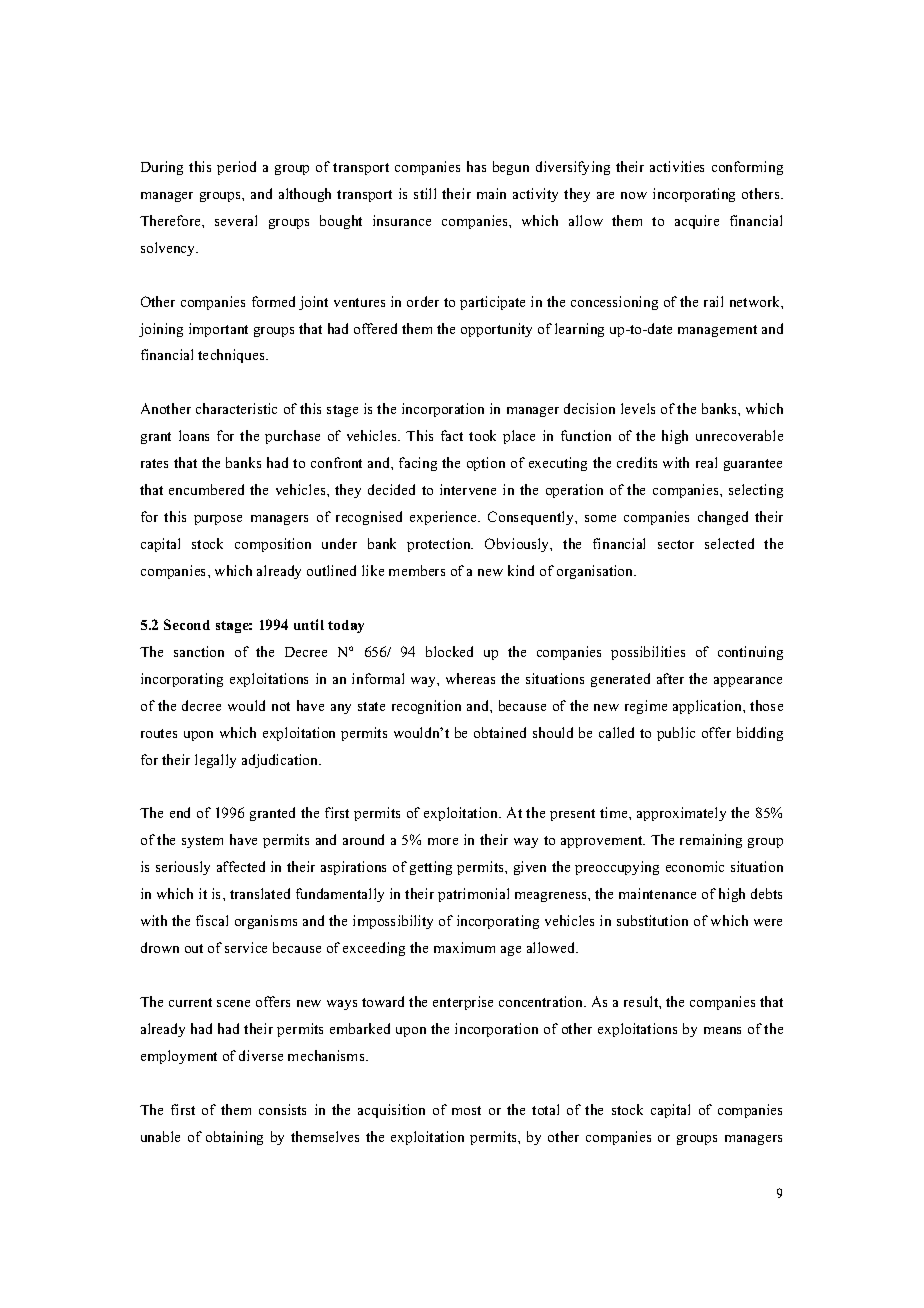 Image resolution: width=924 pixels, height=1308 pixels. I want to click on obtaining, so click(234, 1138).
